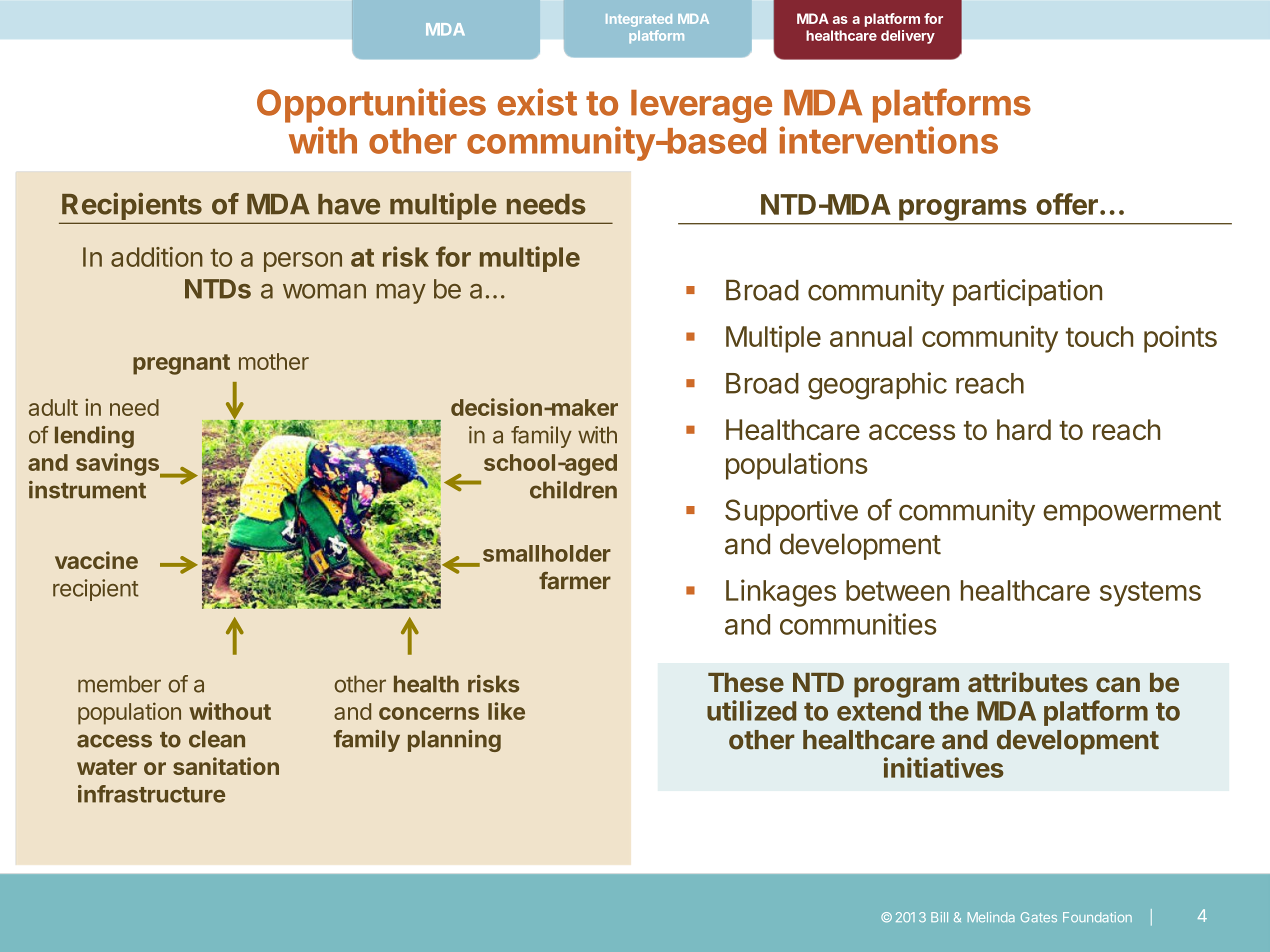 The width and height of the screenshot is (1270, 952). Describe the element at coordinates (908, 37) in the screenshot. I see `delivery` at that location.
